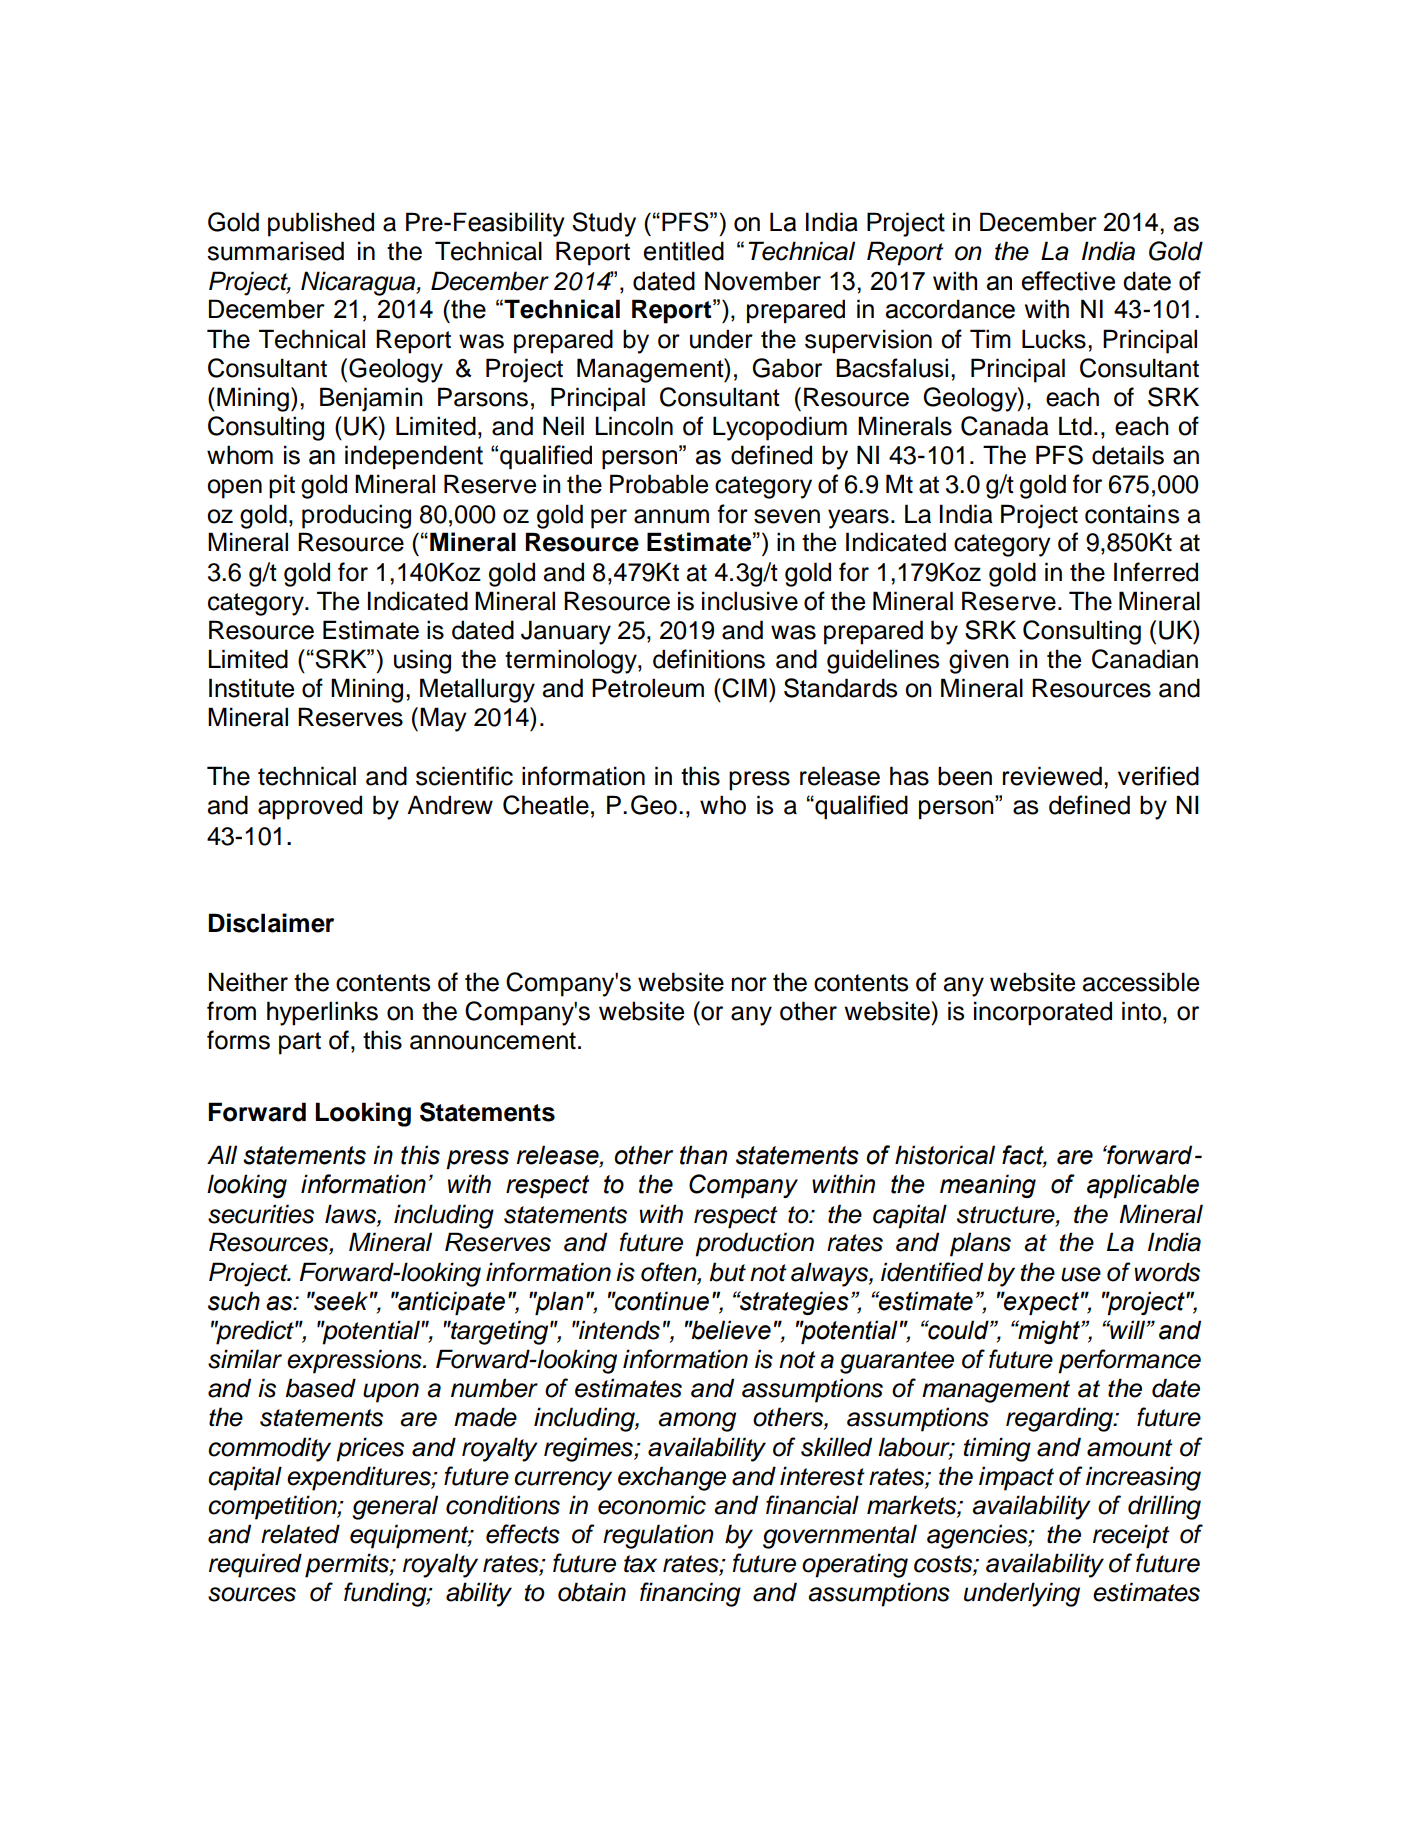  I want to click on using, so click(422, 661).
